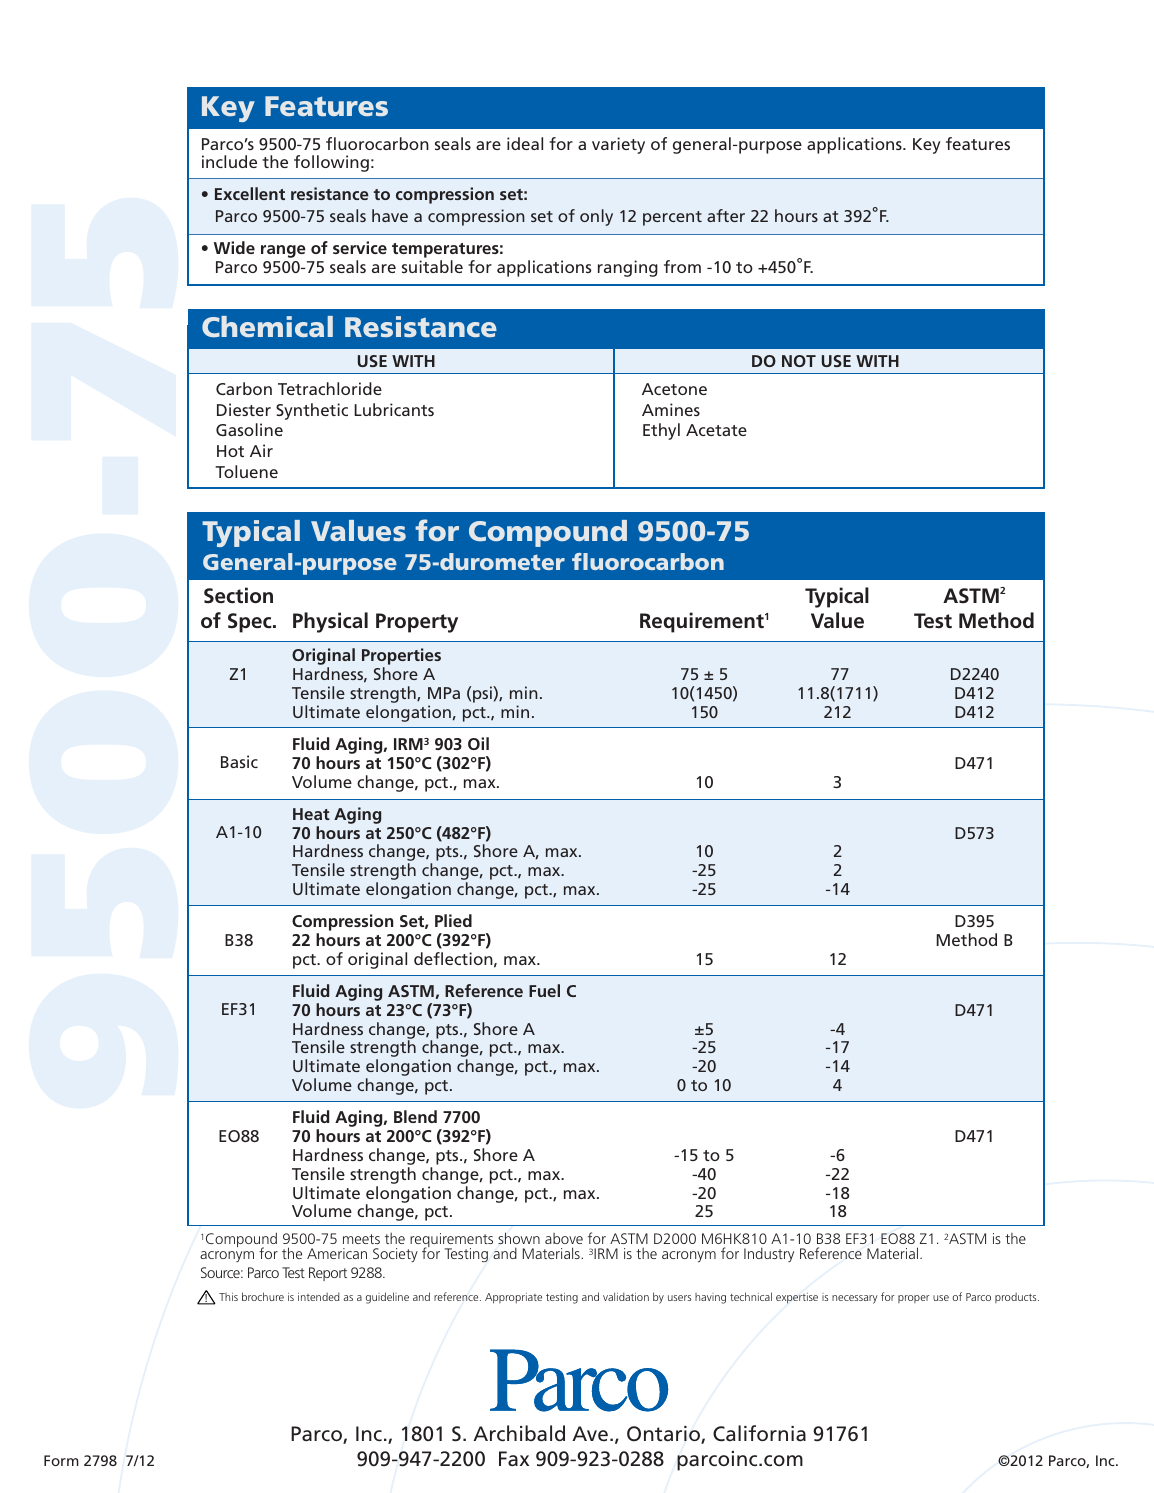 The image size is (1154, 1493). I want to click on Oil, so click(478, 743).
